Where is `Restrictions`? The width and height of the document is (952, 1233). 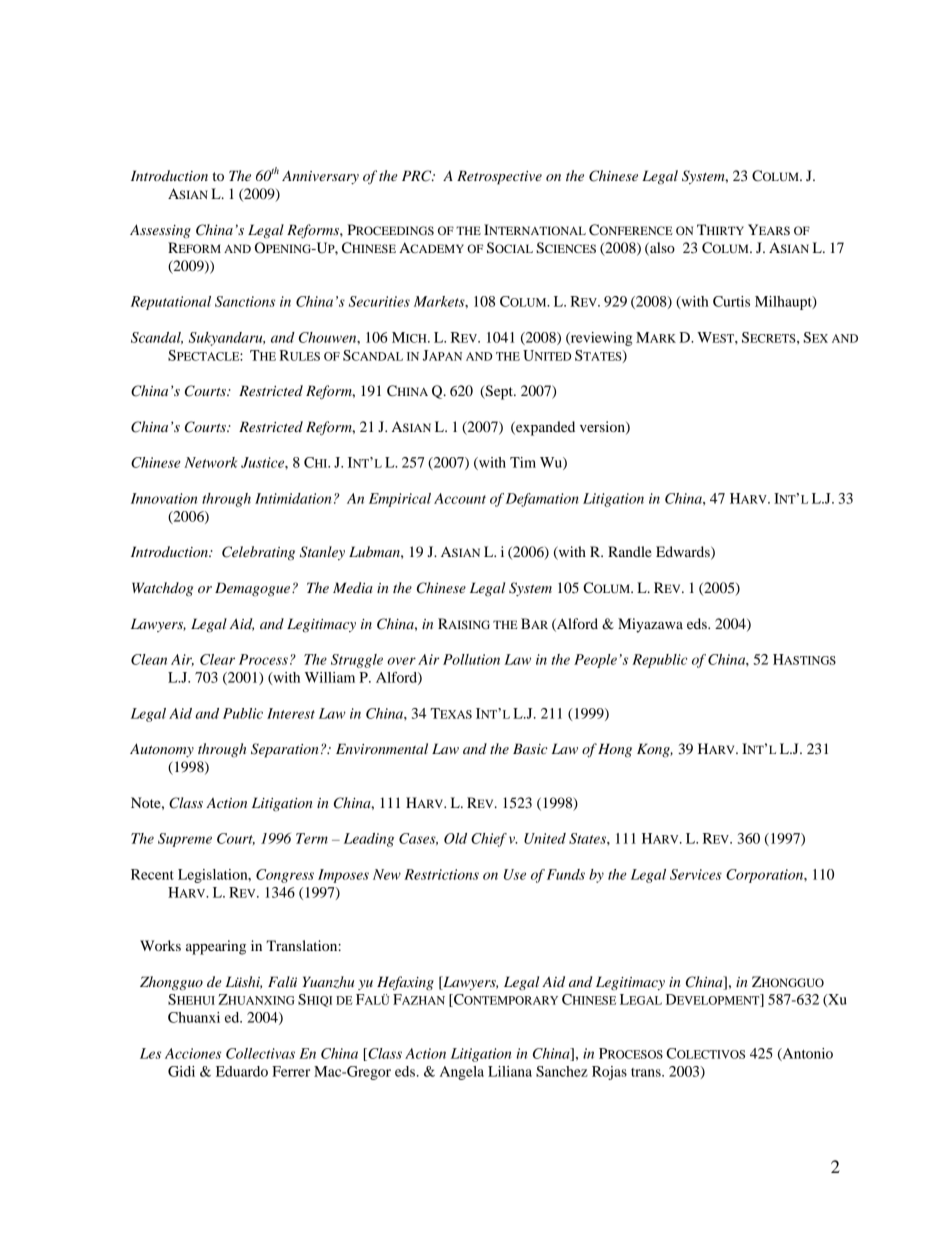 Restrictions is located at coordinates (441, 874).
